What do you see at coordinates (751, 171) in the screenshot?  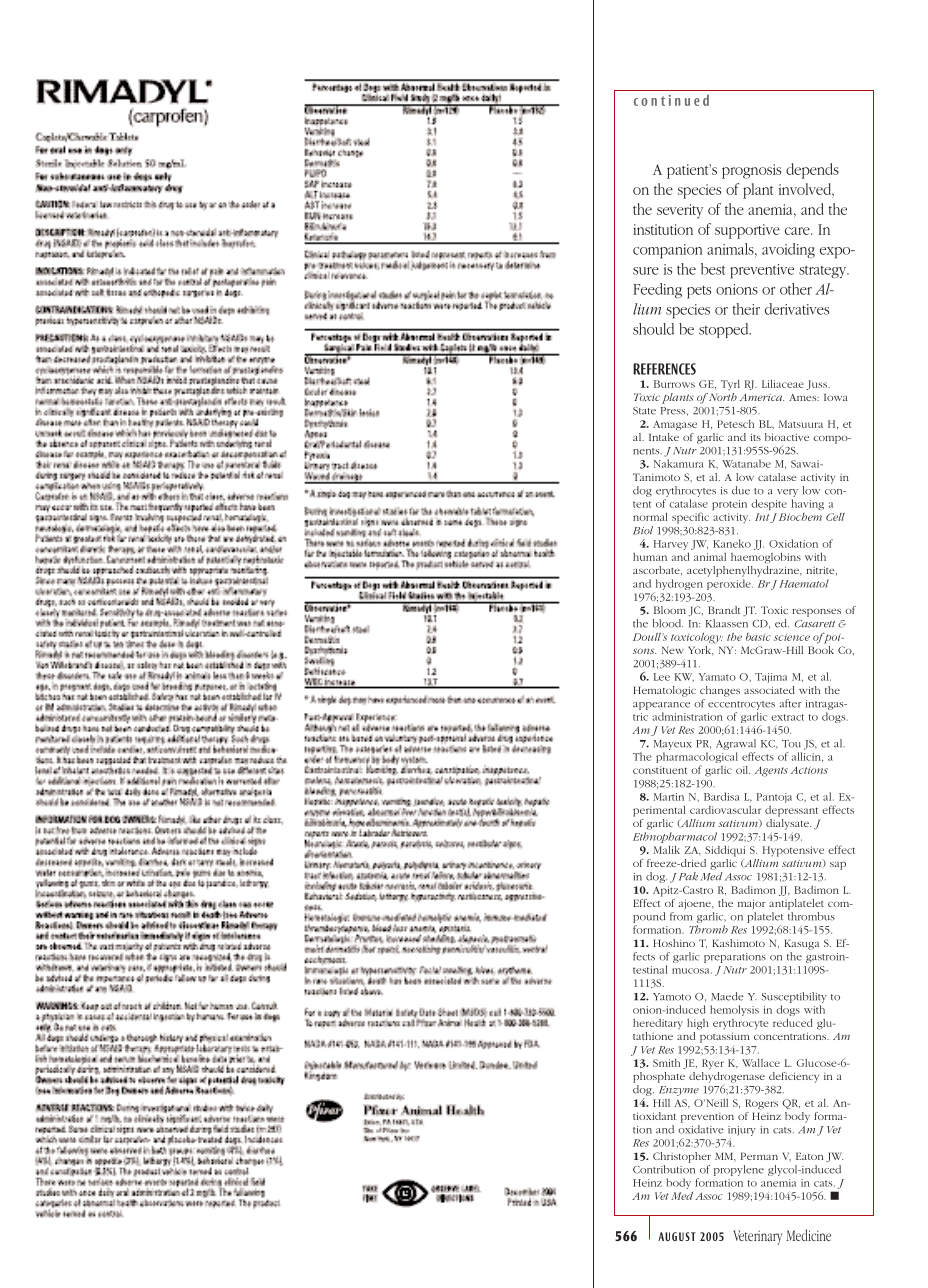 I see `prognosis` at bounding box center [751, 171].
